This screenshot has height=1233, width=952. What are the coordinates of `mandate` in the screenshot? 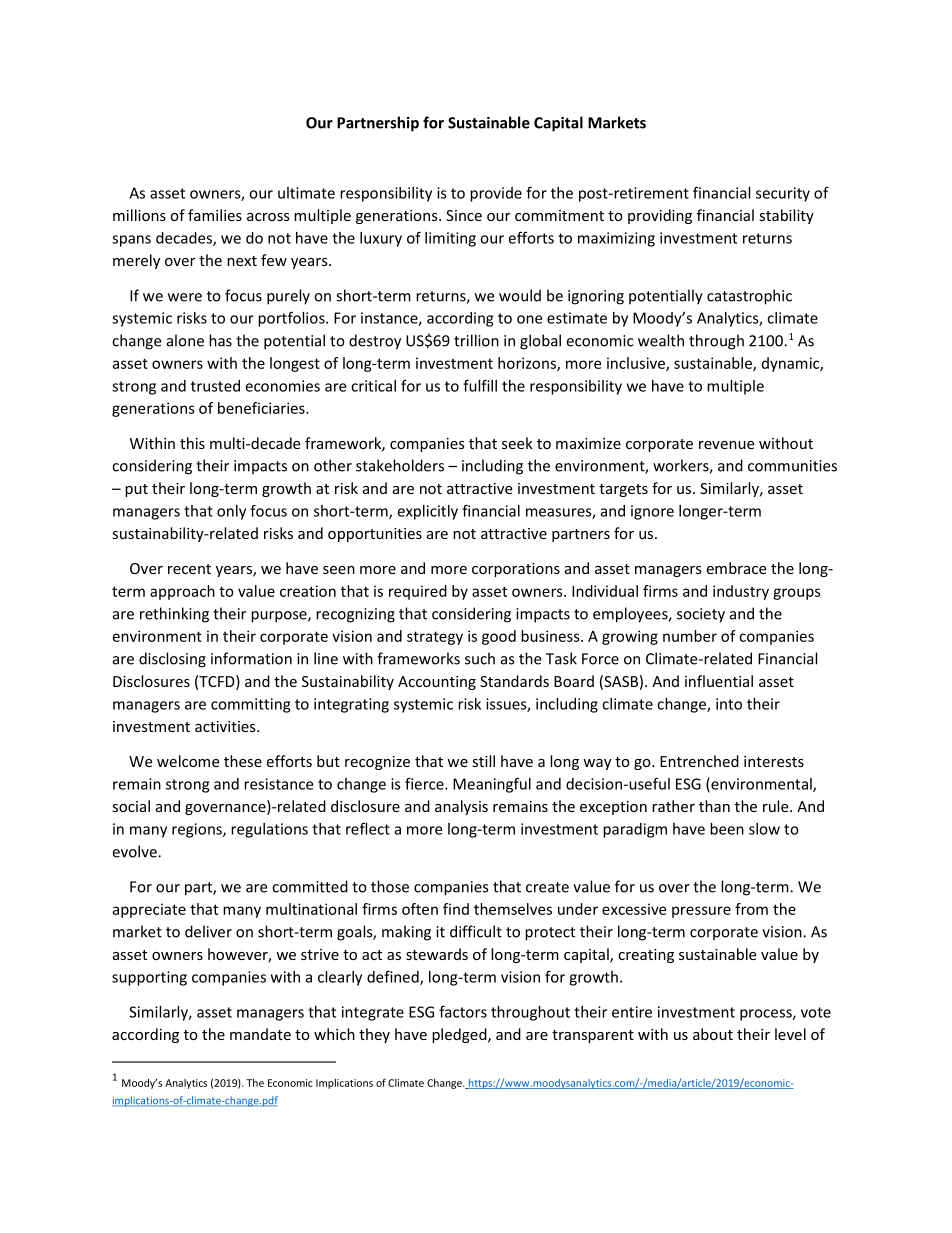 It's located at (260, 1034).
